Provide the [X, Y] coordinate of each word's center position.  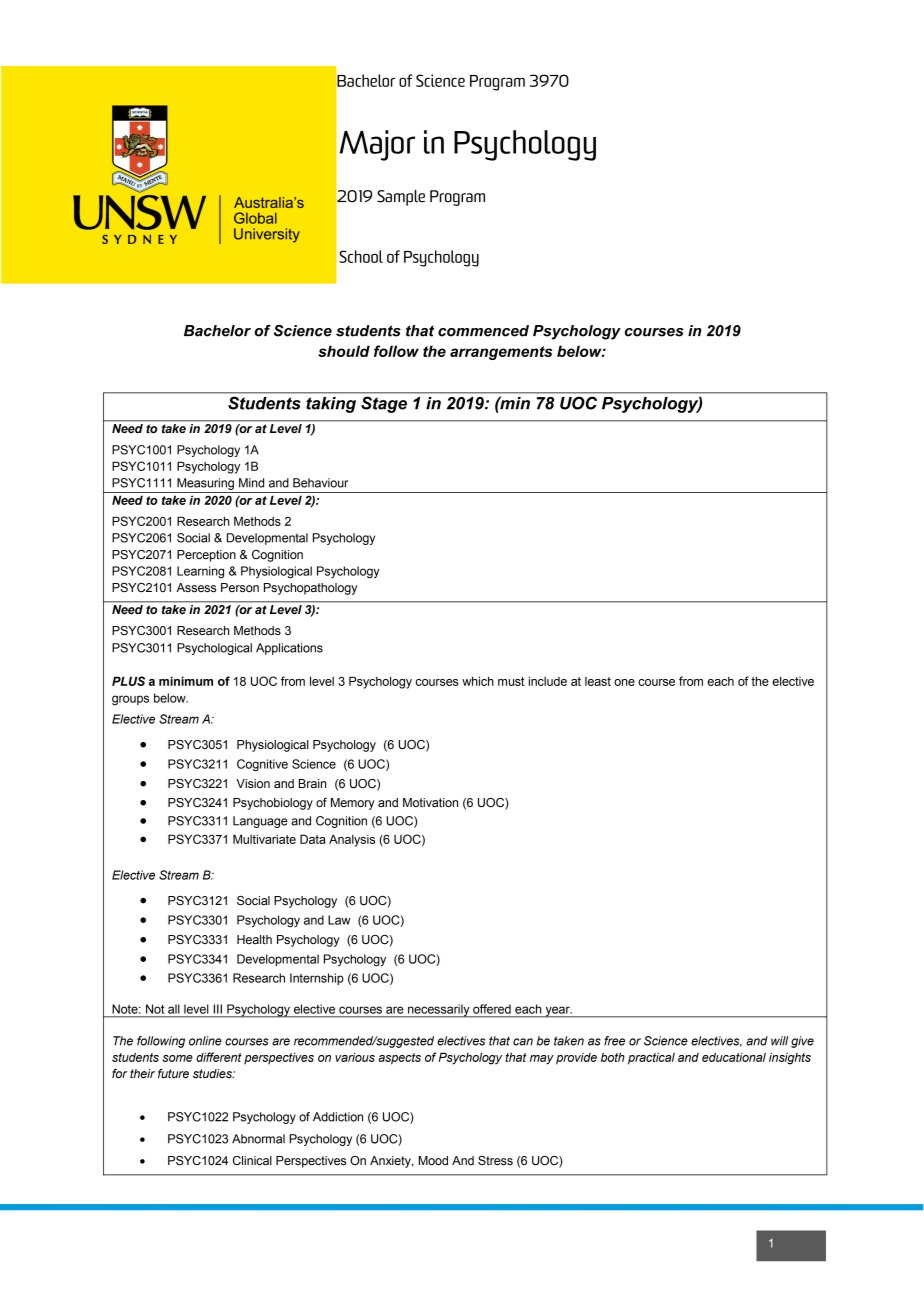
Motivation [430, 802]
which [478, 681]
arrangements [501, 353]
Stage [384, 405]
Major [377, 145]
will [779, 1041]
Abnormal [258, 1139]
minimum [186, 681]
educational [734, 1057]
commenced [483, 331]
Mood [433, 1160]
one [624, 682]
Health [254, 939]
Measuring [205, 484]
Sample [401, 198]
